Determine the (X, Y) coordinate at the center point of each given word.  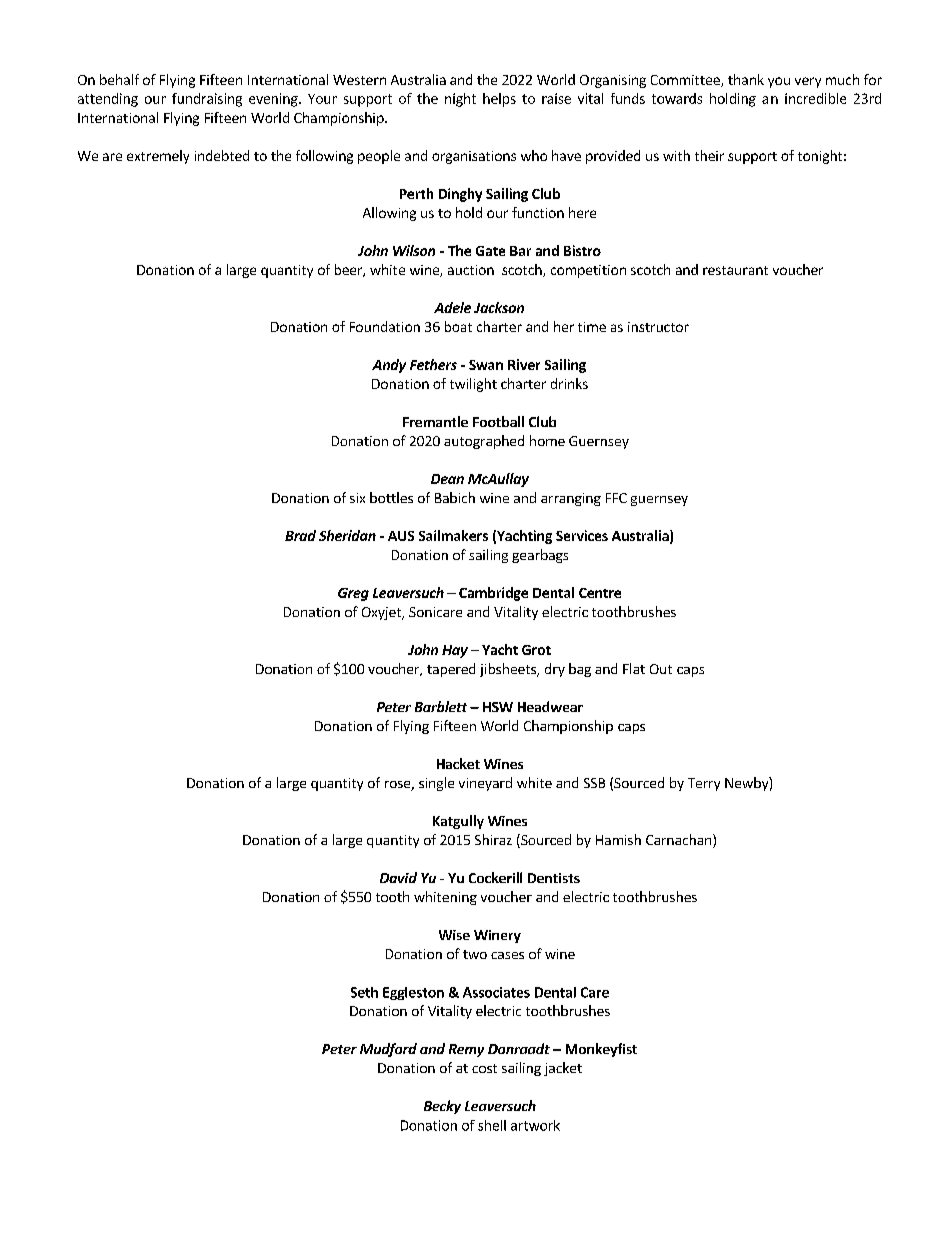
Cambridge (493, 594)
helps (499, 100)
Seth (364, 992)
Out (661, 669)
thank (746, 79)
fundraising (207, 100)
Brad (300, 535)
